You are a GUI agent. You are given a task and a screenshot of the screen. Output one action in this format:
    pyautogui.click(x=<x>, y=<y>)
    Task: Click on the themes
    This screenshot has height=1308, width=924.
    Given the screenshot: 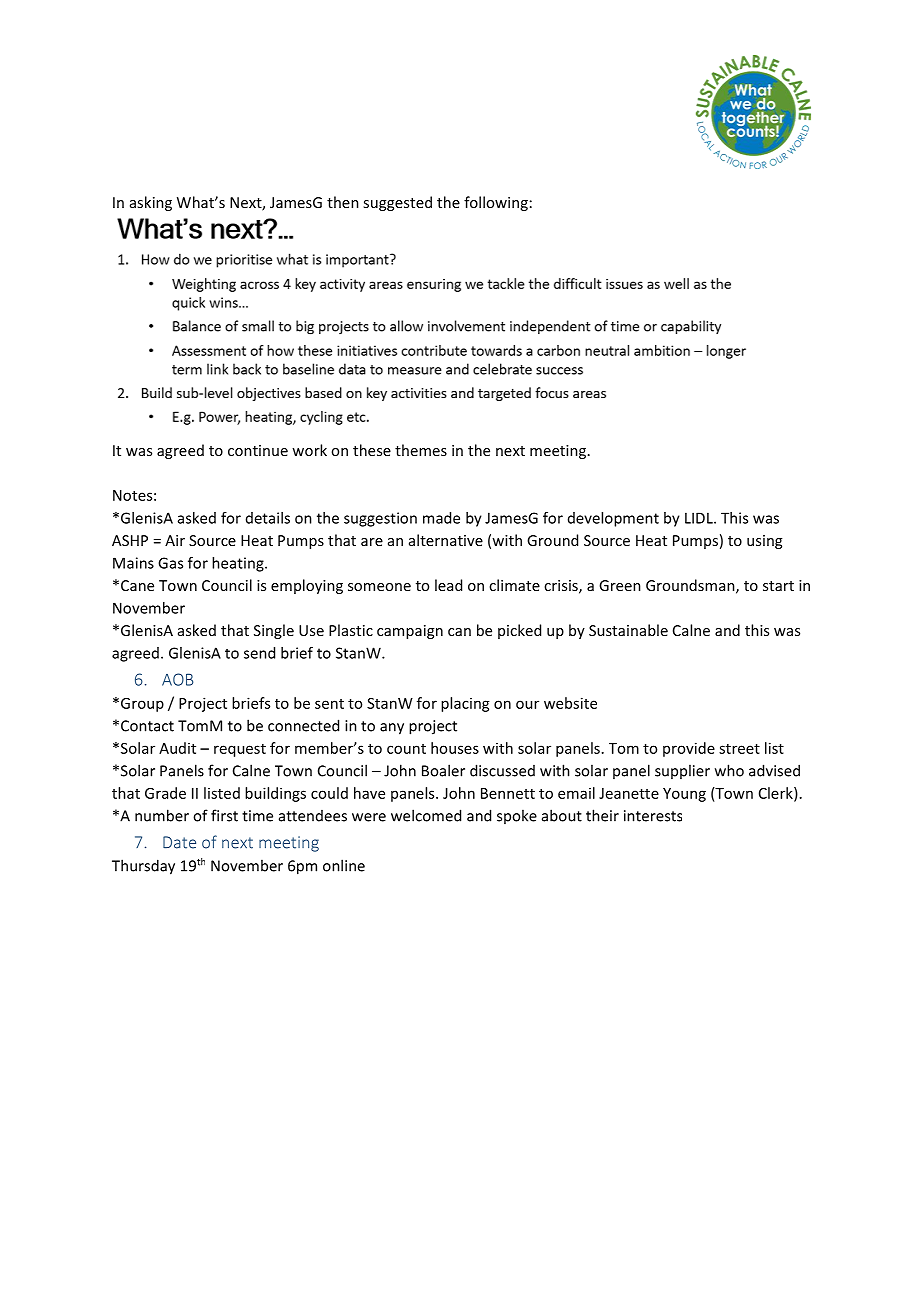 What is the action you would take?
    pyautogui.click(x=421, y=450)
